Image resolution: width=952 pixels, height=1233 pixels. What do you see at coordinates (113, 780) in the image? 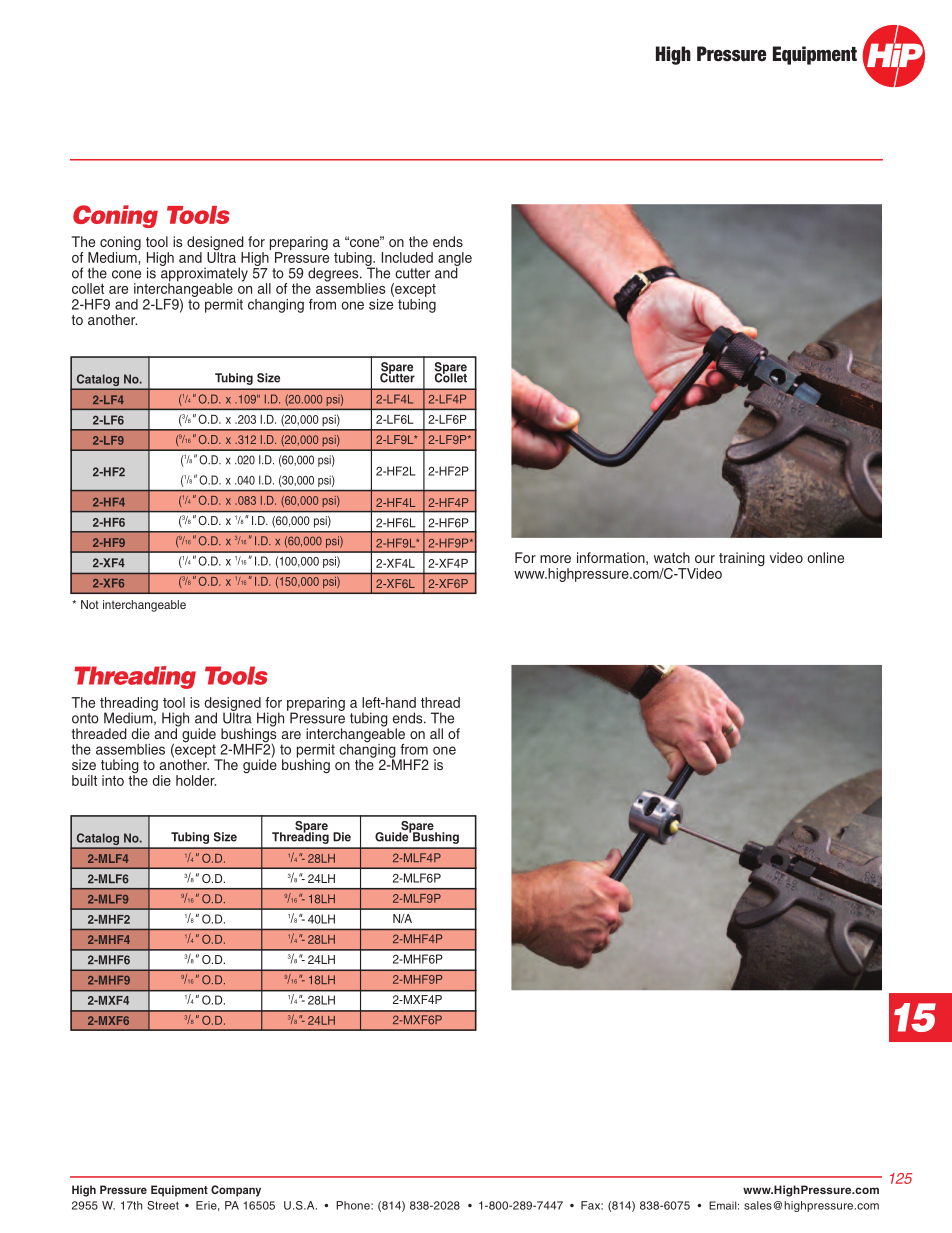
I see `into` at bounding box center [113, 780].
